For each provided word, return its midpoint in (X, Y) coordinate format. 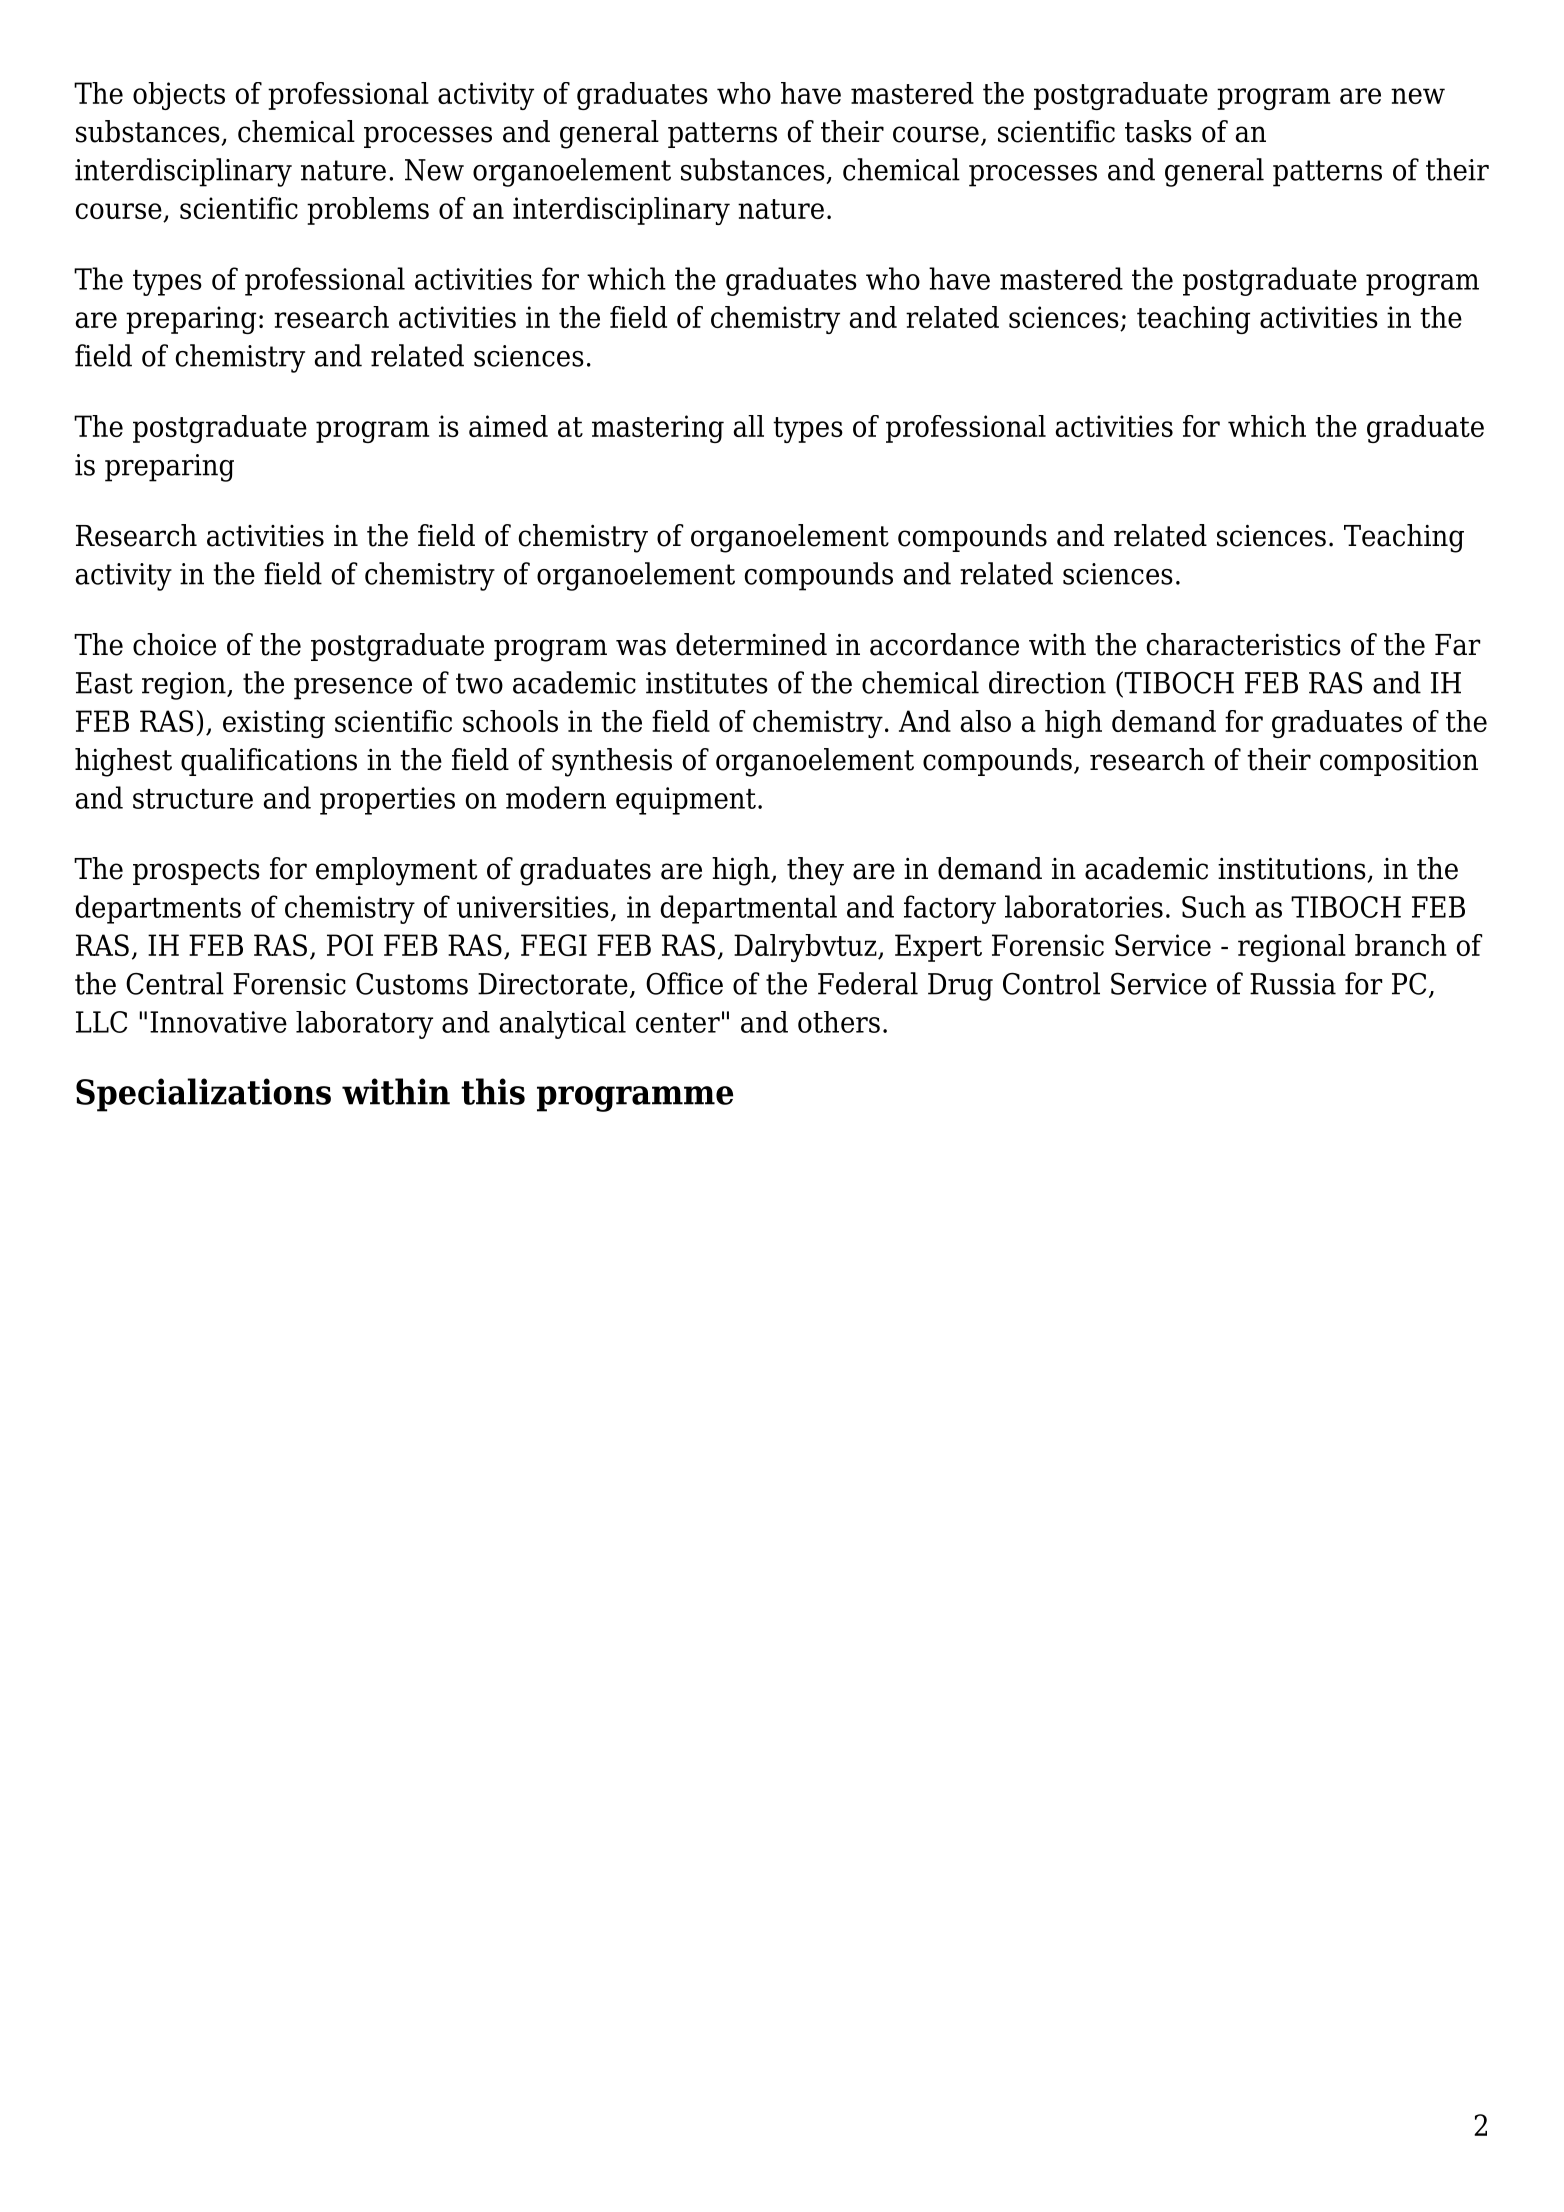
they (815, 871)
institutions (1293, 869)
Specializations (203, 1095)
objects (179, 96)
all (749, 426)
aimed (508, 426)
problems (368, 211)
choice (174, 644)
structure (193, 799)
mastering (658, 429)
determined (751, 644)
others (839, 1022)
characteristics (1244, 644)
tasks (1158, 131)
